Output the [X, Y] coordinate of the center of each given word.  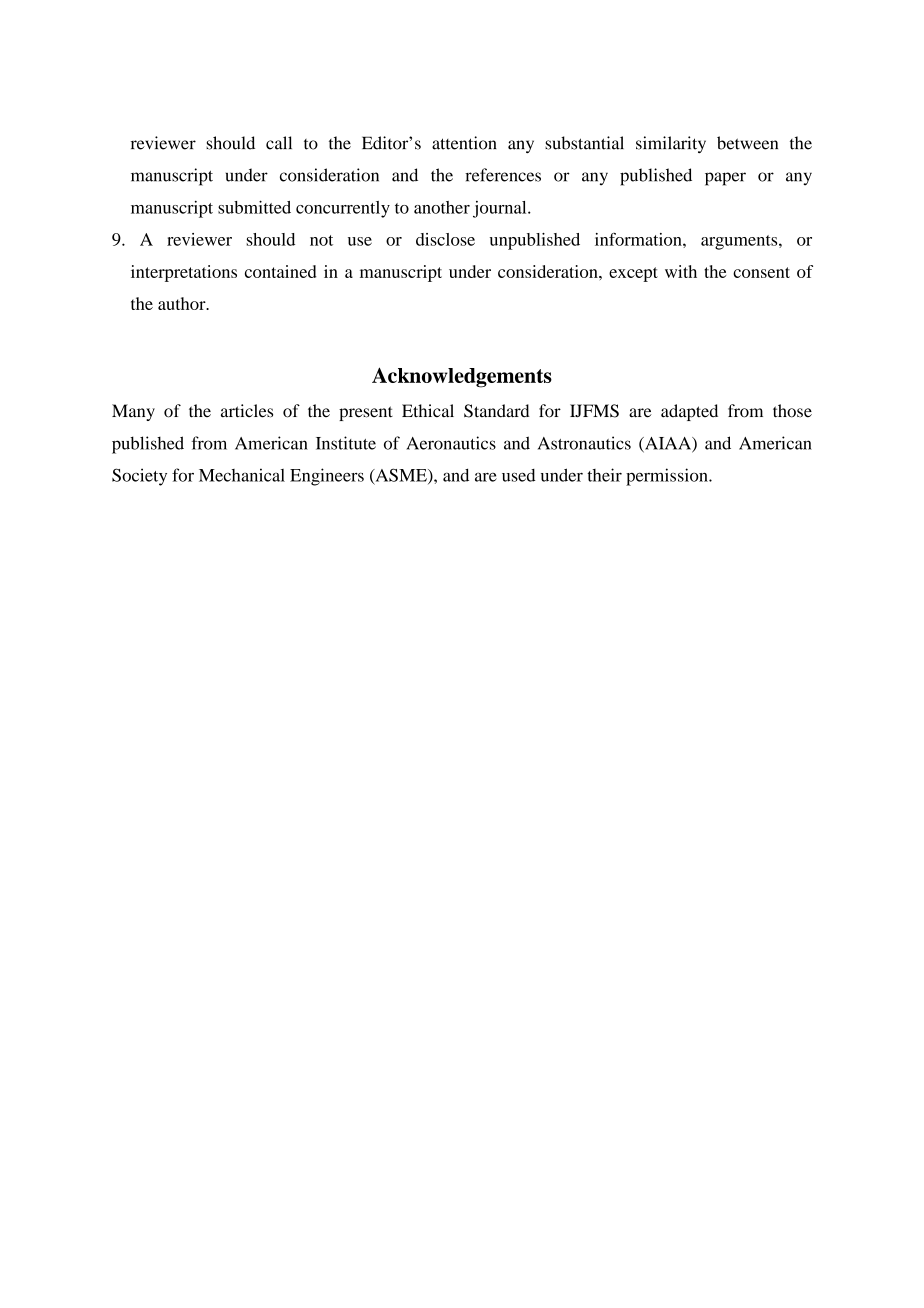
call [279, 143]
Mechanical [242, 475]
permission [668, 477]
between [747, 143]
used [518, 475]
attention [464, 143]
